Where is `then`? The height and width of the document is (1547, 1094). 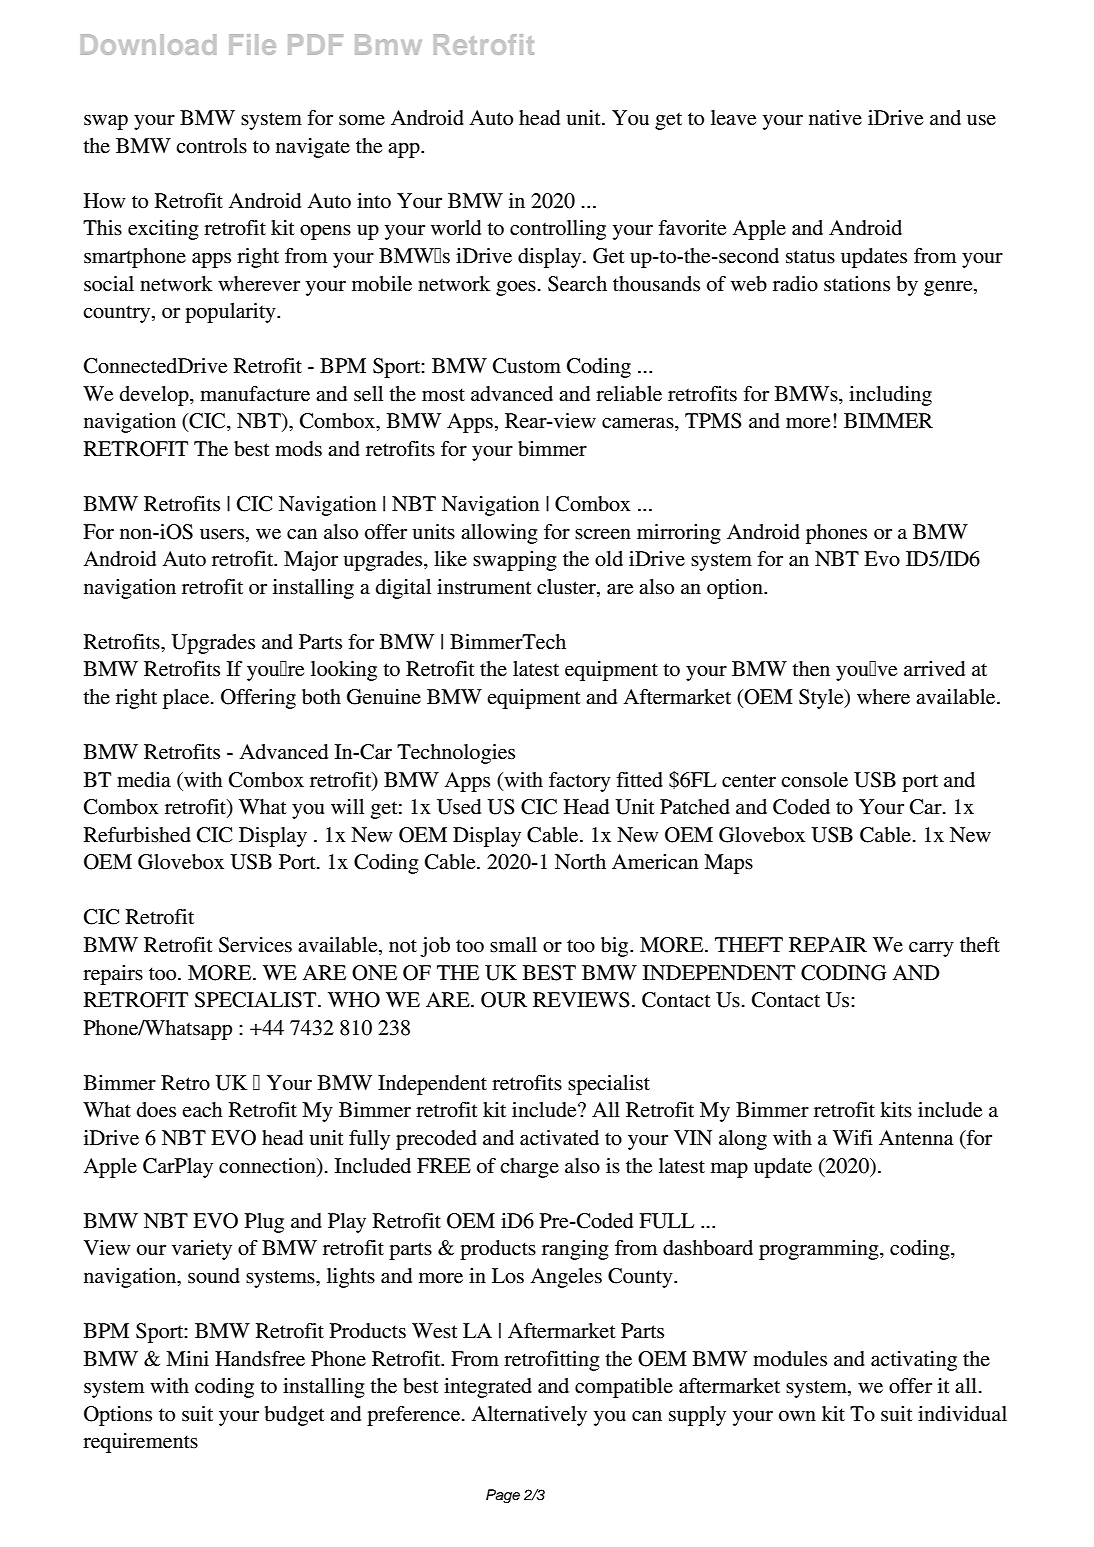
then is located at coordinates (811, 669).
